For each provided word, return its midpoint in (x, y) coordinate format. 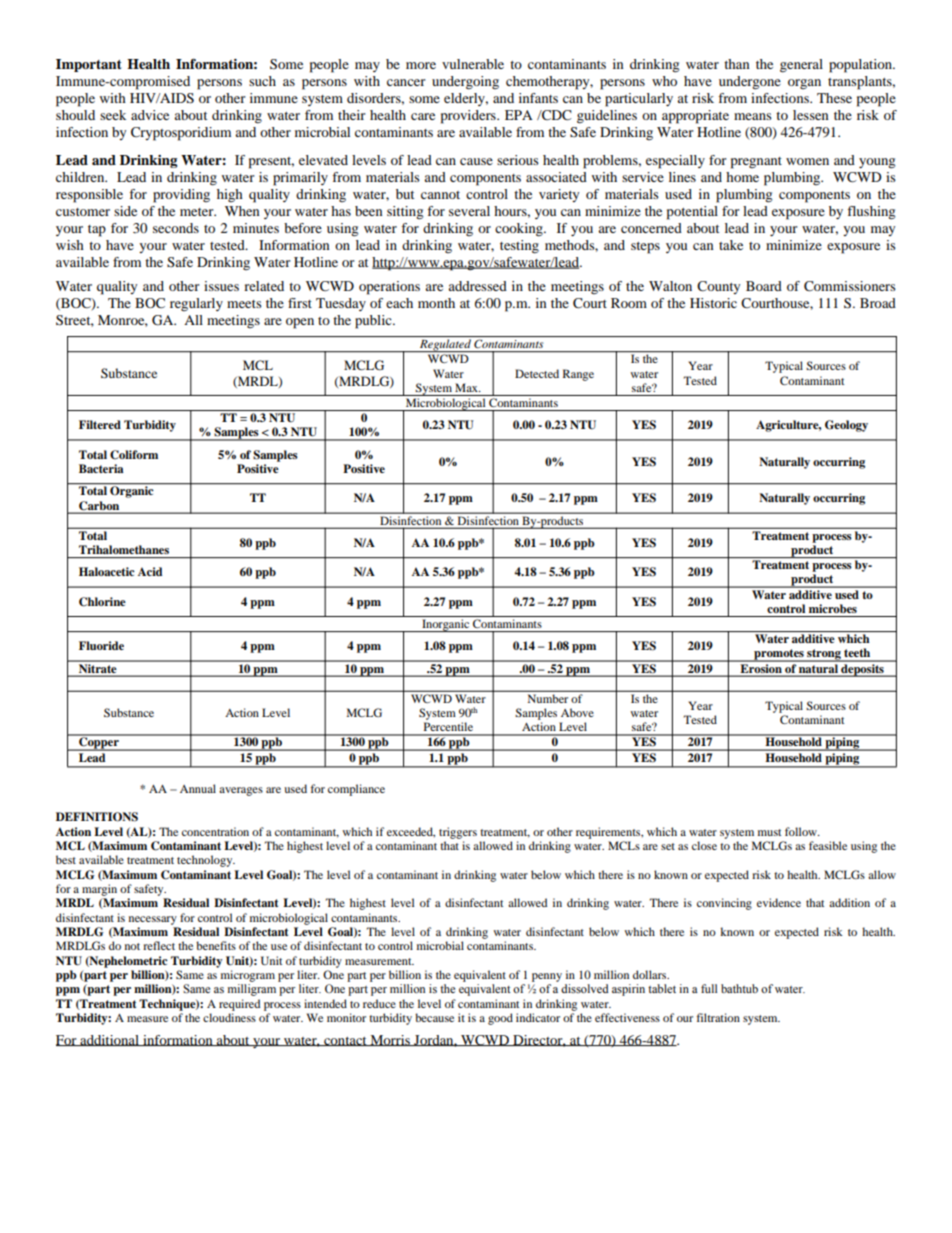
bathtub (739, 988)
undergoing (465, 83)
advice (150, 115)
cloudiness (229, 1017)
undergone (750, 83)
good (500, 1019)
